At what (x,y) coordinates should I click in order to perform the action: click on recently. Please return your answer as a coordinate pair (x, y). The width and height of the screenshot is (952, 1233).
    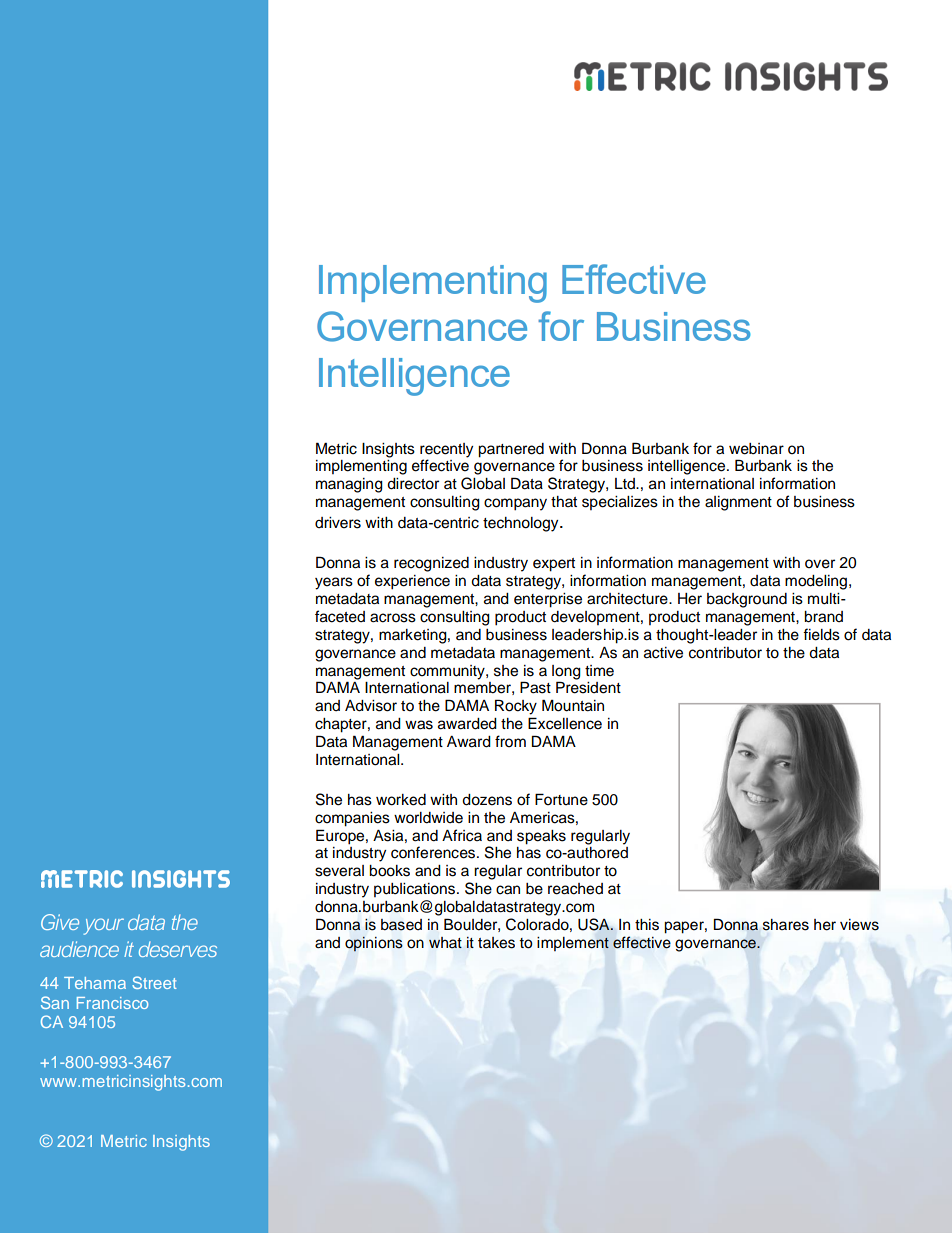
    Looking at the image, I should click on (446, 450).
